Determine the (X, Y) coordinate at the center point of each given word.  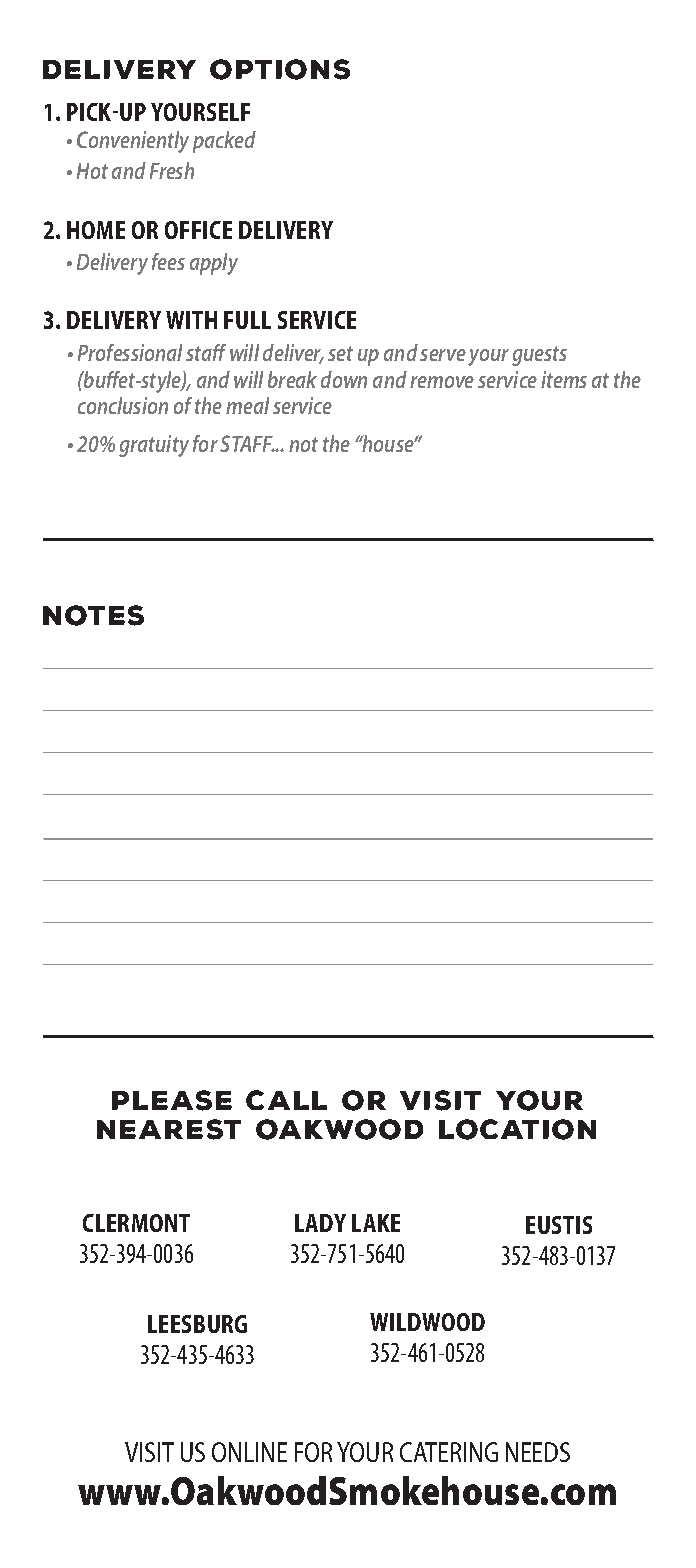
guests (539, 356)
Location (517, 1129)
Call (286, 1100)
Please (172, 1100)
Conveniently (133, 142)
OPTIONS (280, 69)
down (344, 379)
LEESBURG (197, 1324)
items (564, 379)
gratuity (154, 446)
